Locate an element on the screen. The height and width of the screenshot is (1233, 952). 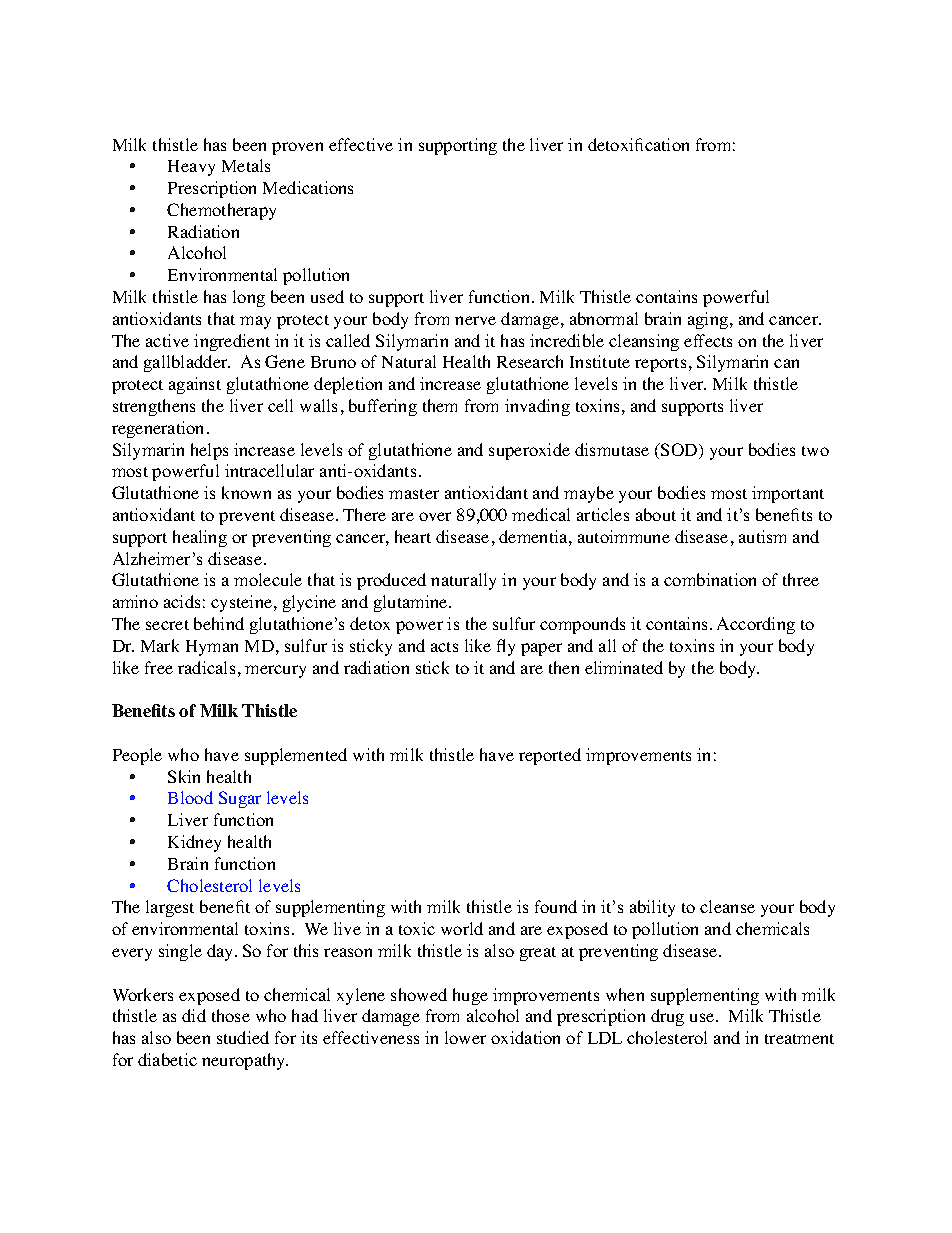
cleanse is located at coordinates (727, 906).
